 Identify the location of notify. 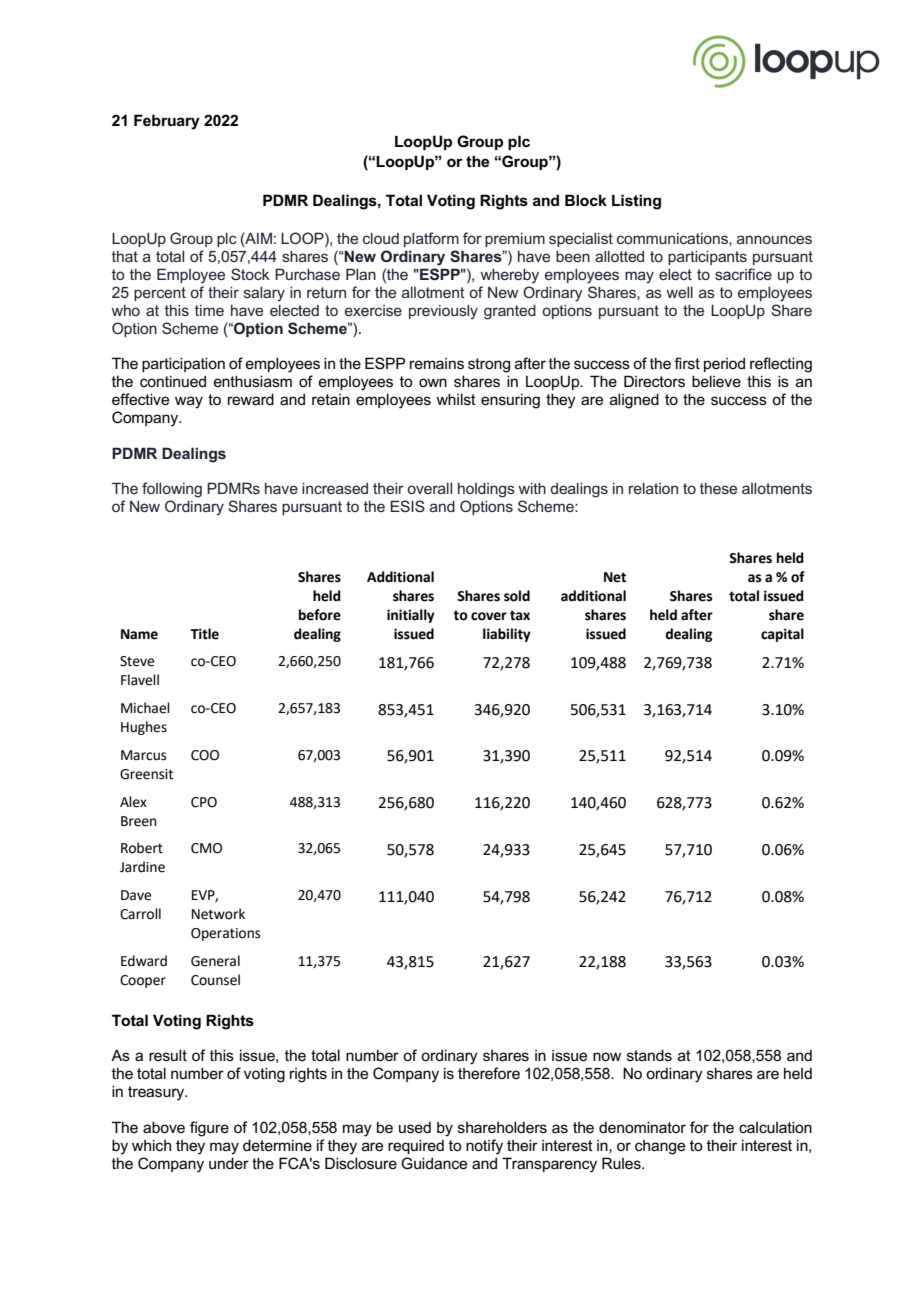
(484, 1147).
